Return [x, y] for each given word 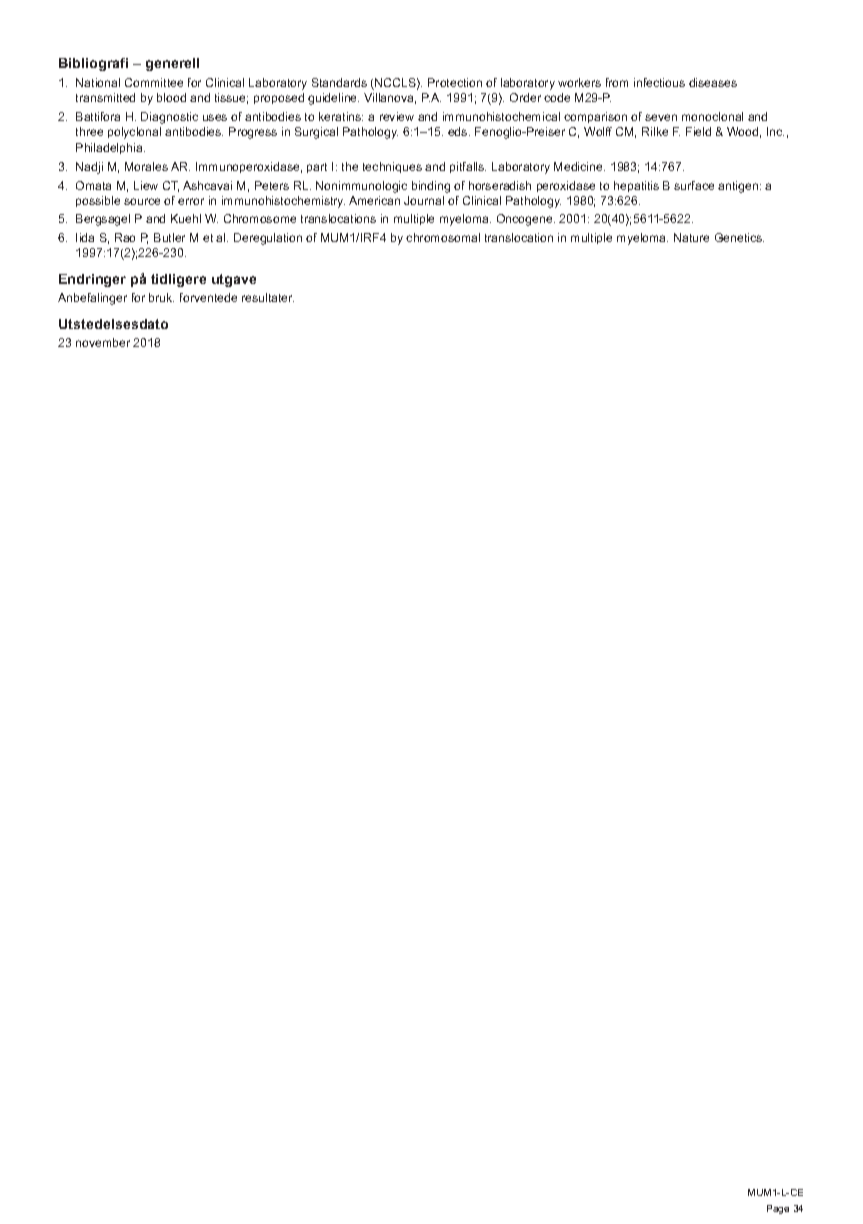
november [103, 342]
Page [778, 1209]
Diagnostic [169, 118]
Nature [691, 237]
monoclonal [712, 116]
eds [459, 131]
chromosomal [443, 237]
